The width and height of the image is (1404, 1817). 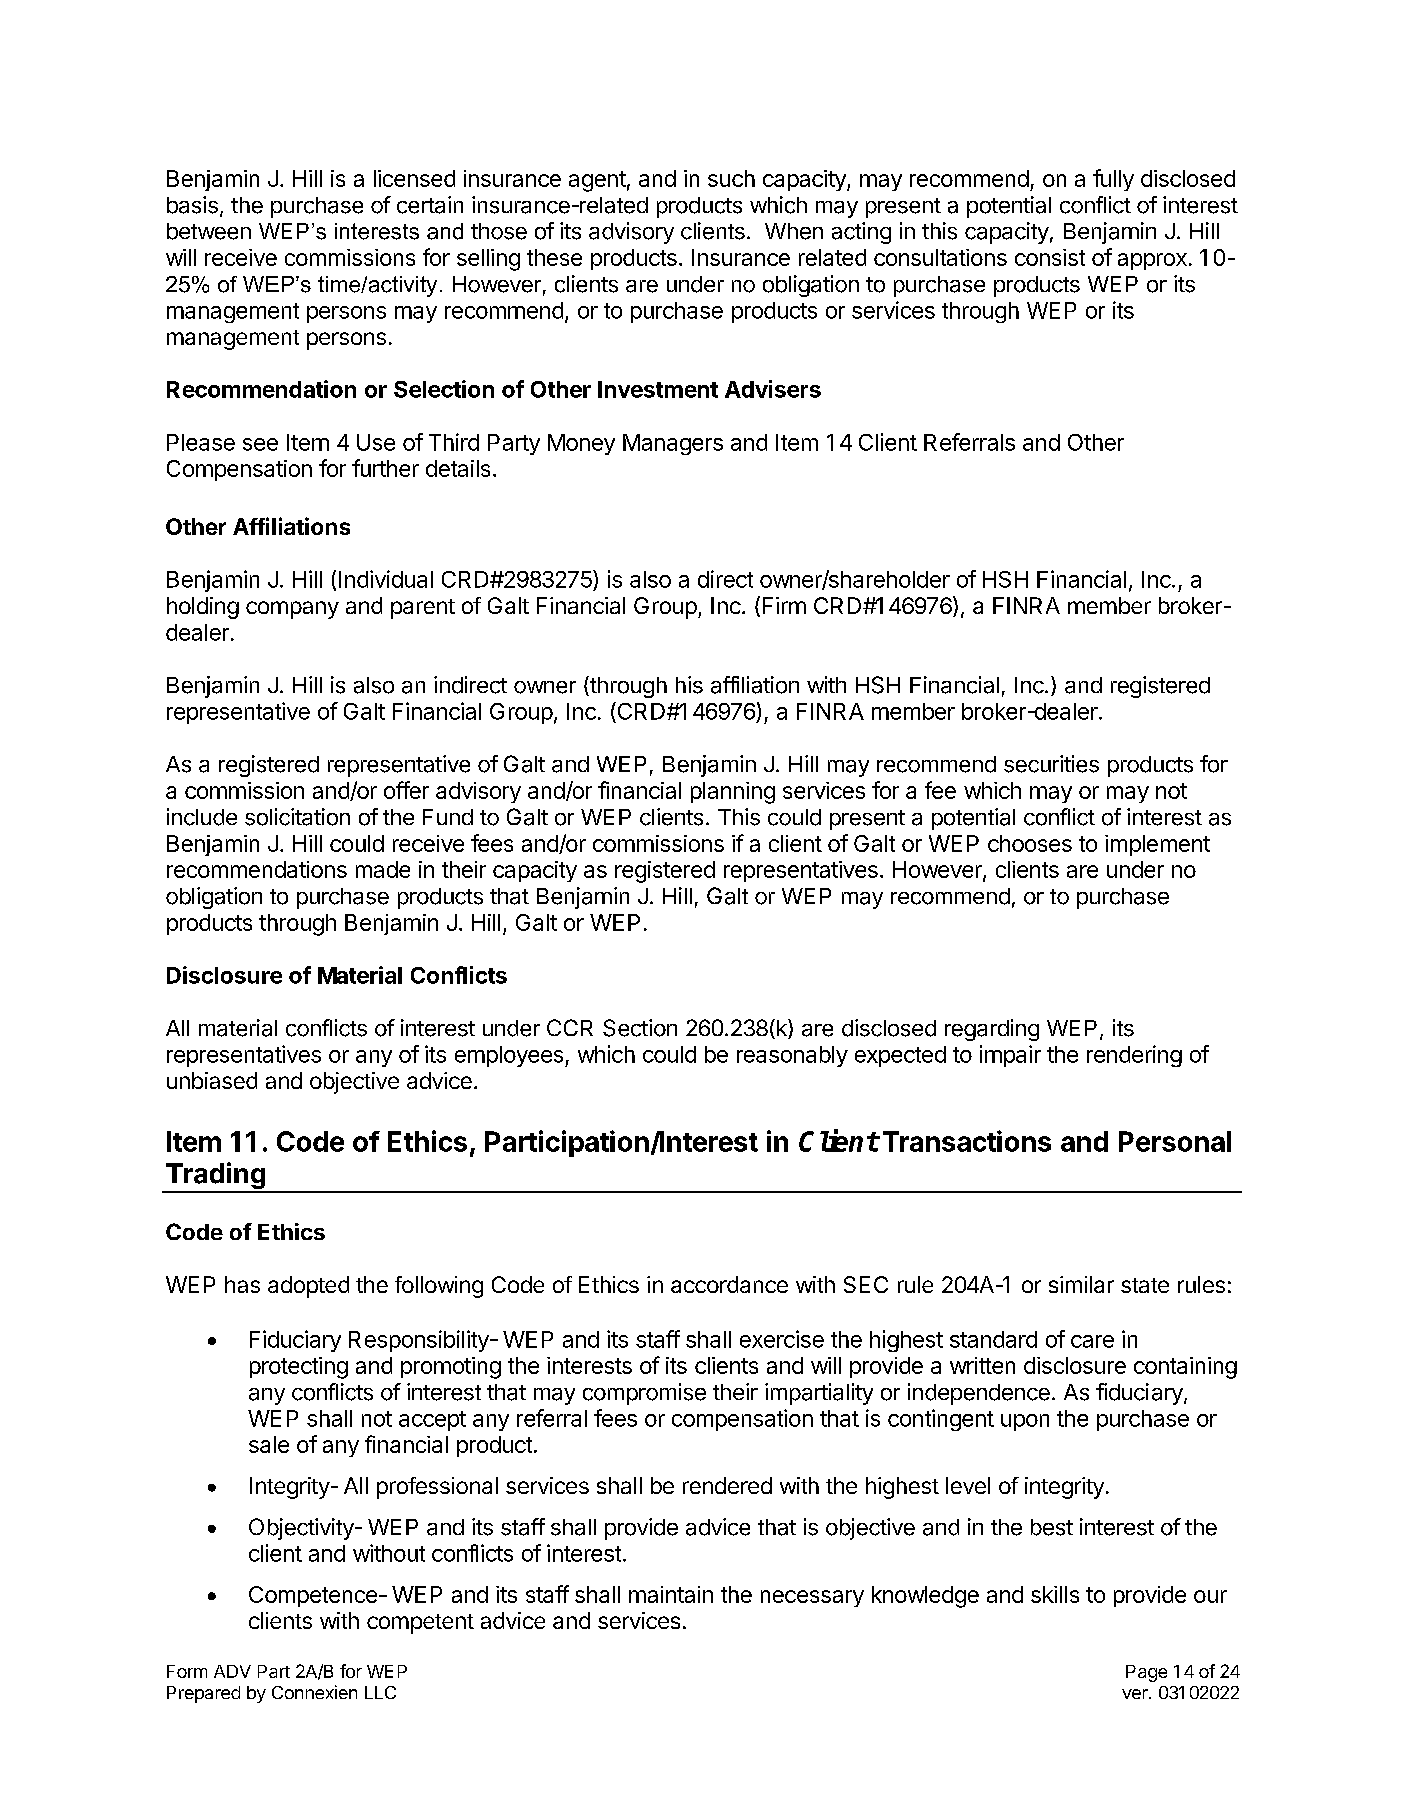 I want to click on securities, so click(x=1051, y=764).
